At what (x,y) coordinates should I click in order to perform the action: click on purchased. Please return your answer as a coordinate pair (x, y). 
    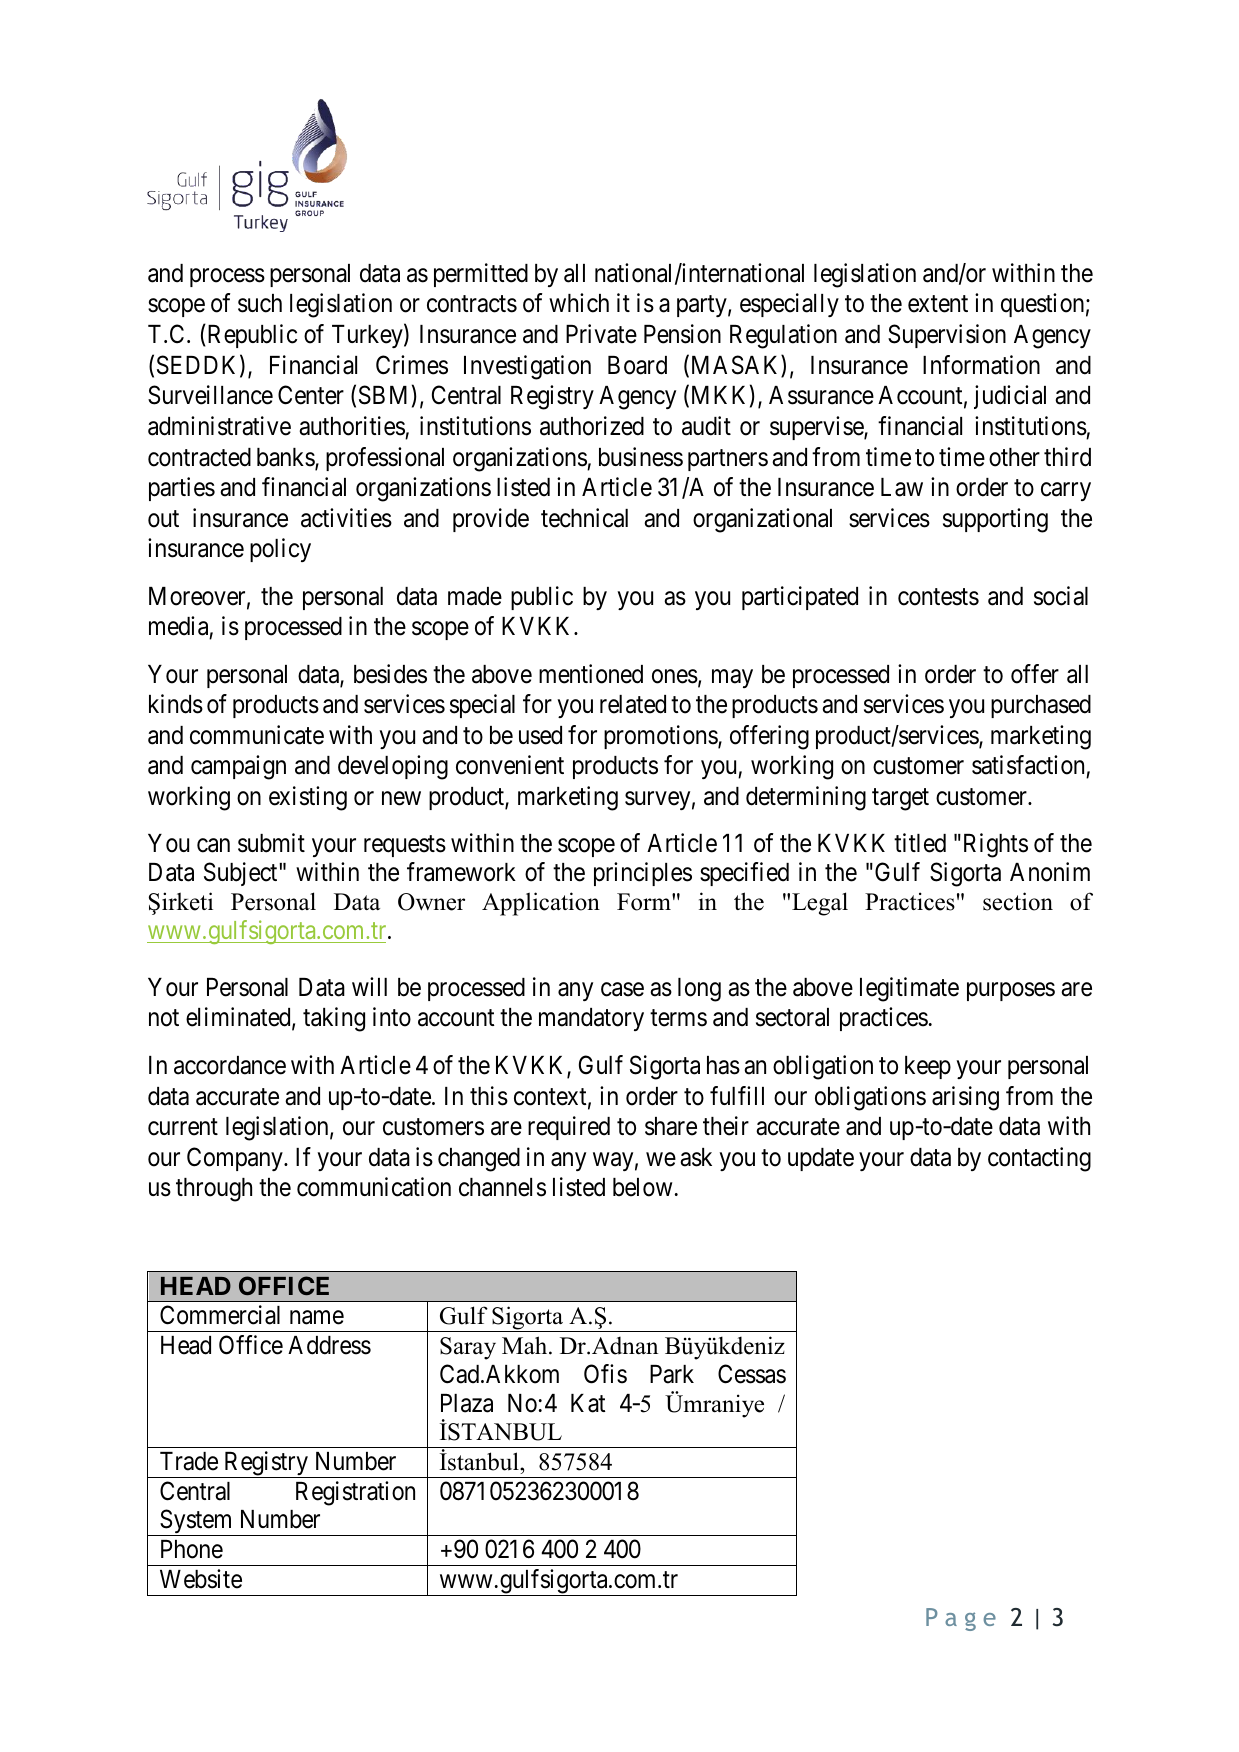
    Looking at the image, I should click on (1041, 706).
